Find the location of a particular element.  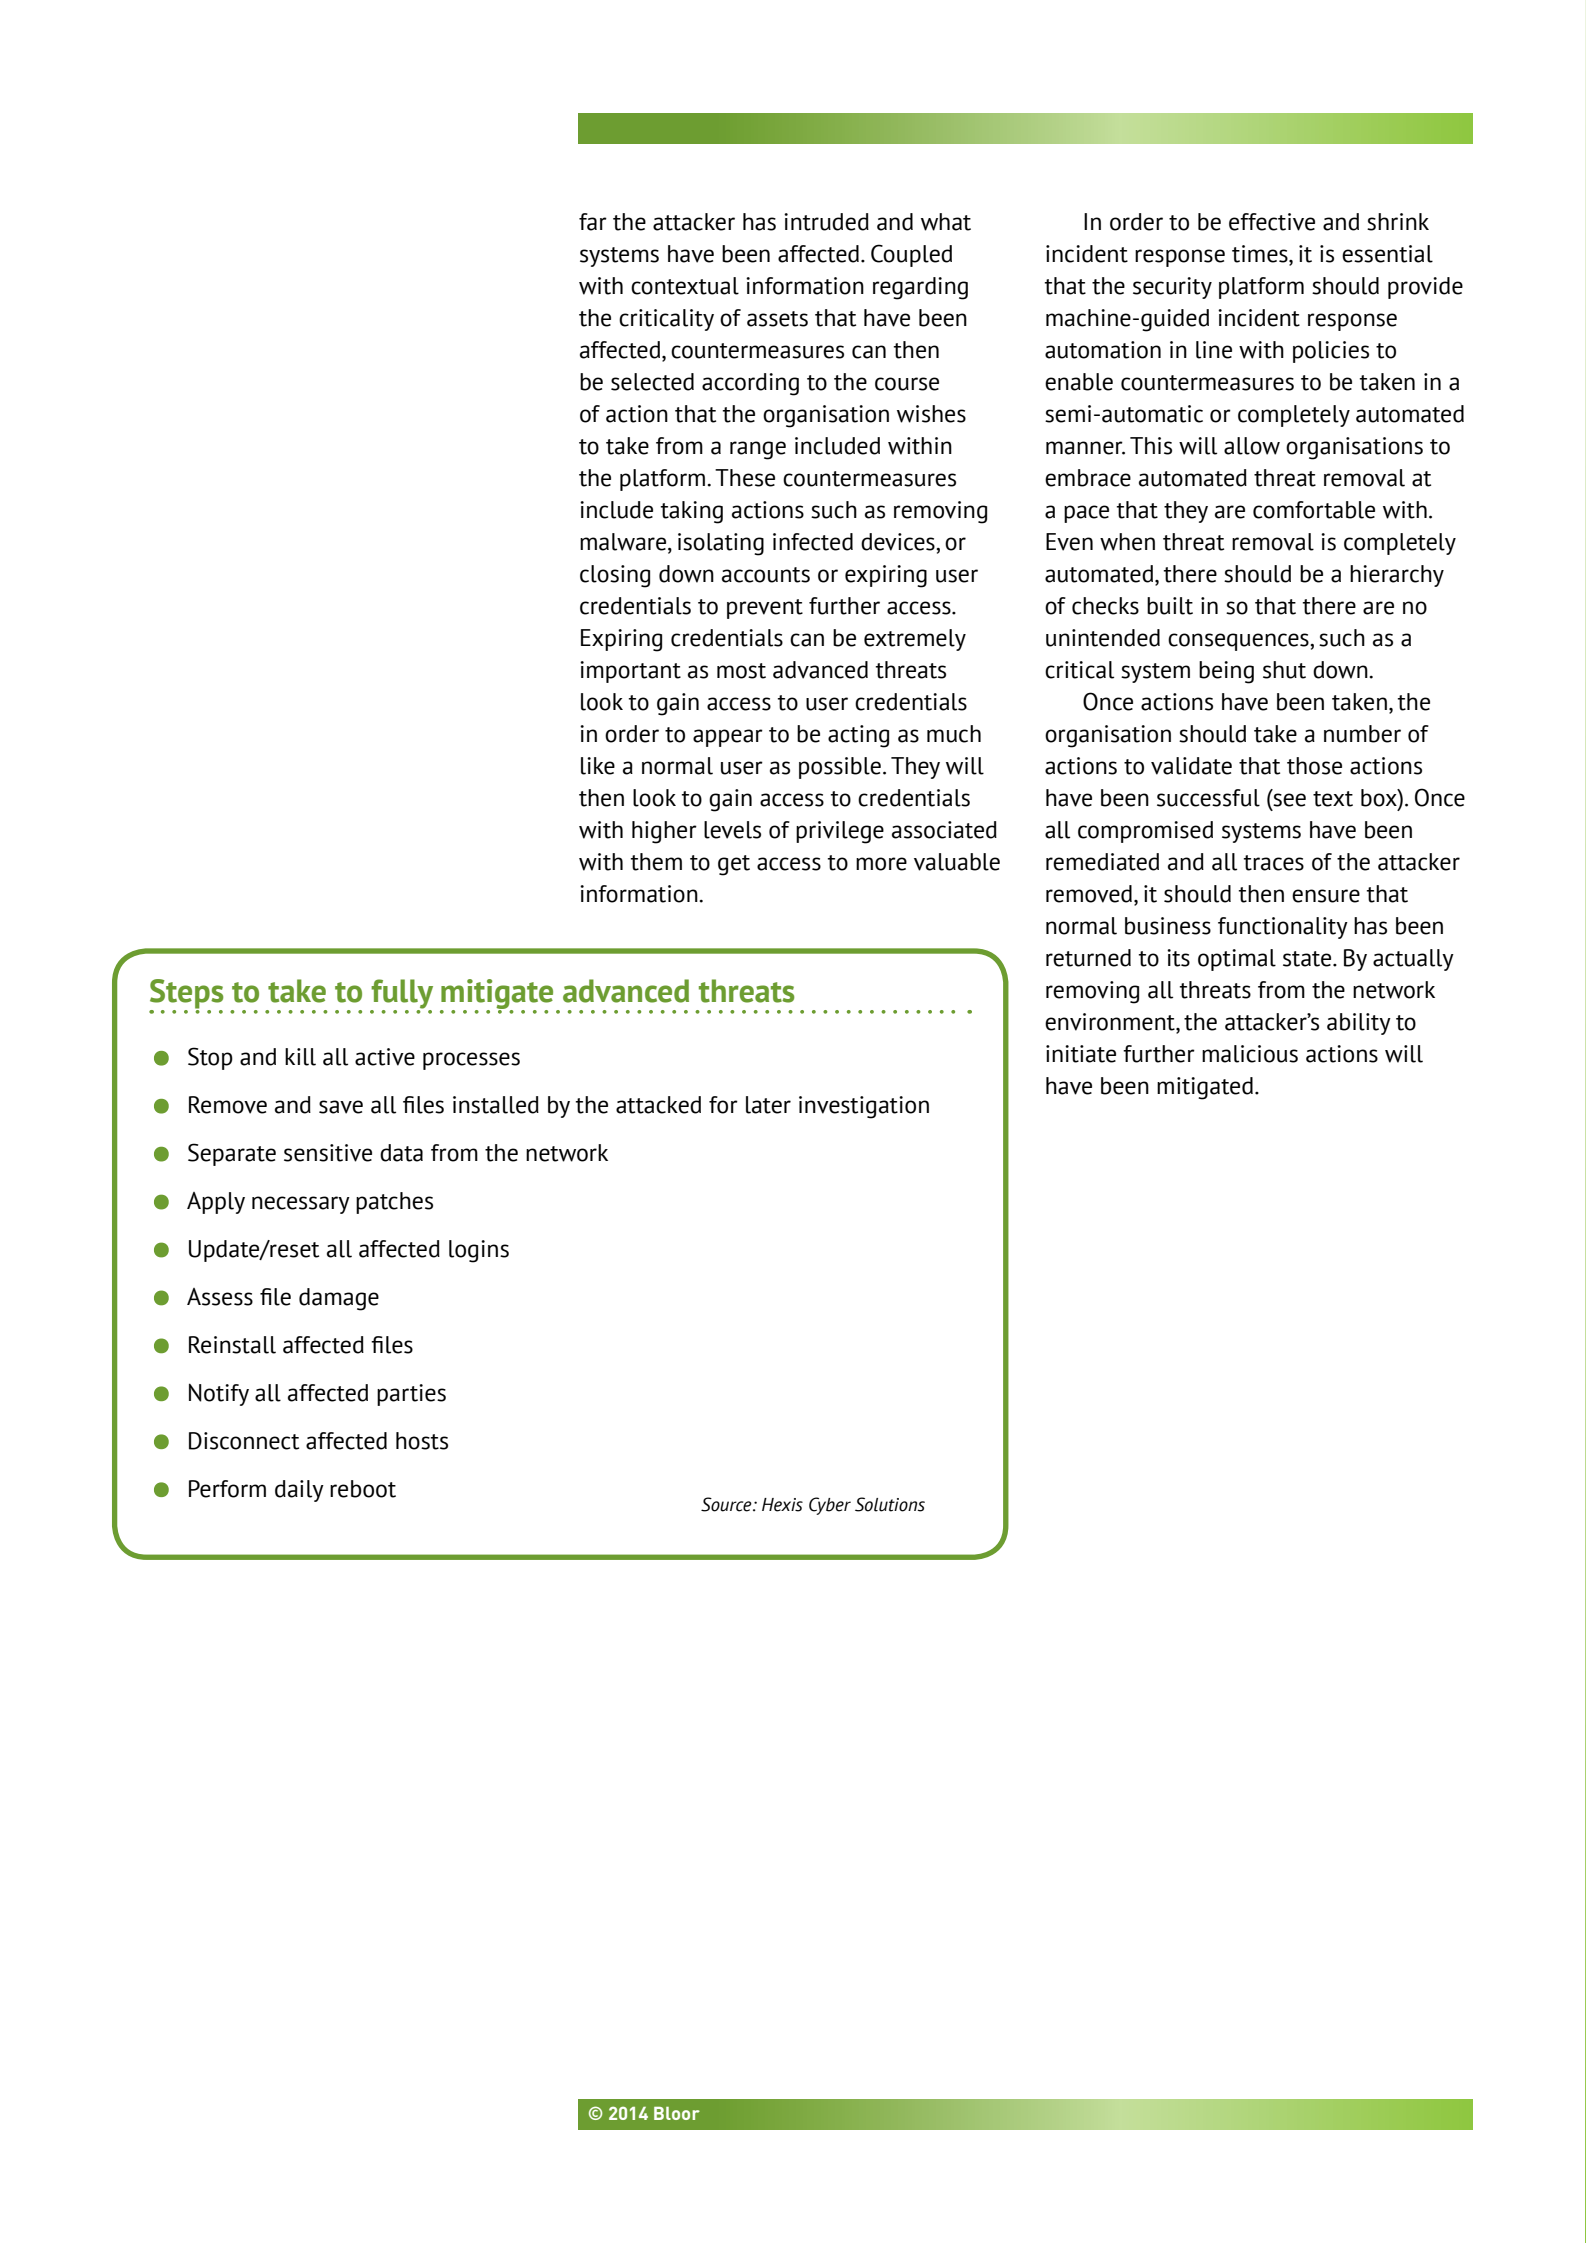

fully is located at coordinates (401, 995).
